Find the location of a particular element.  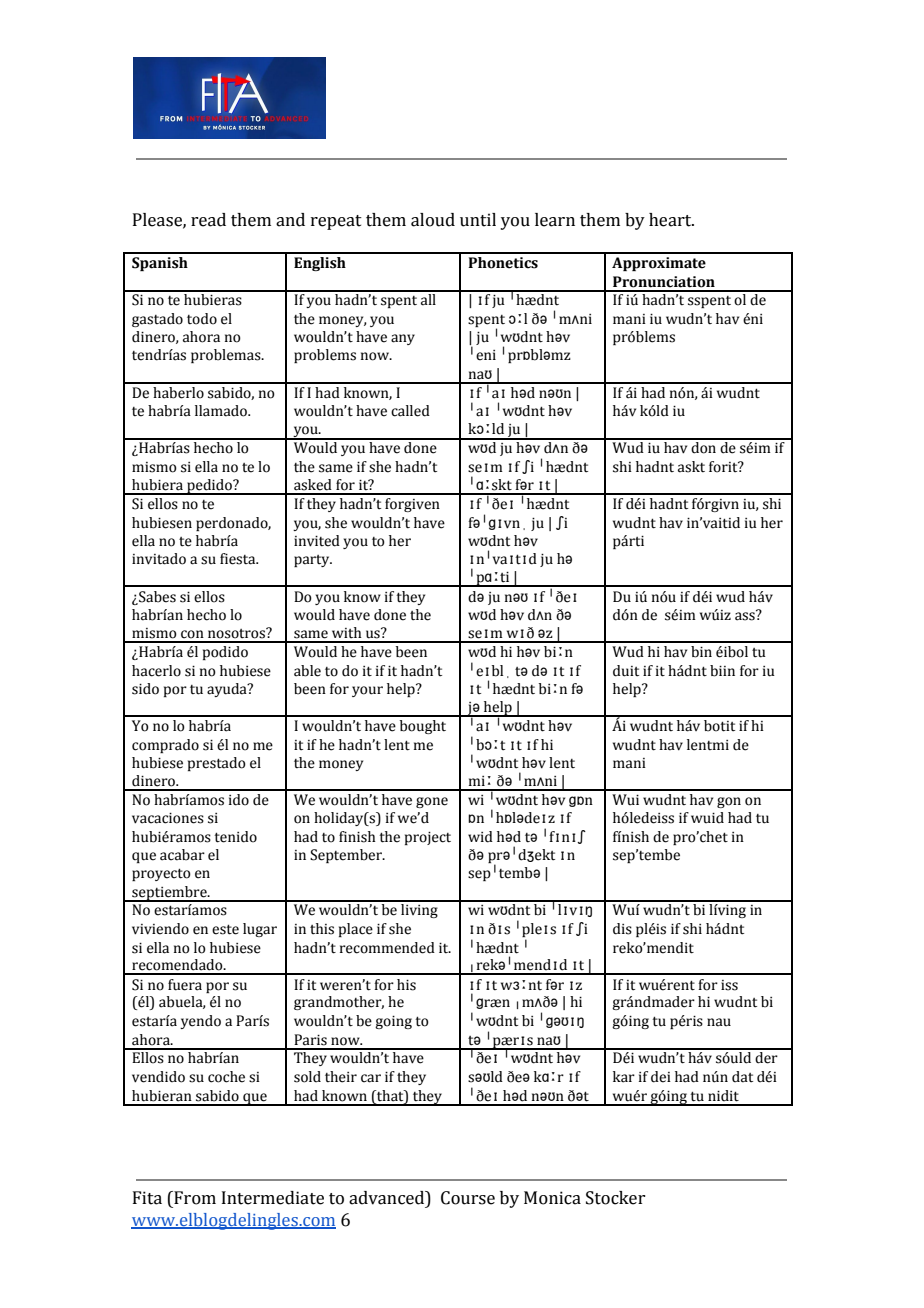

Approximate is located at coordinates (659, 264).
